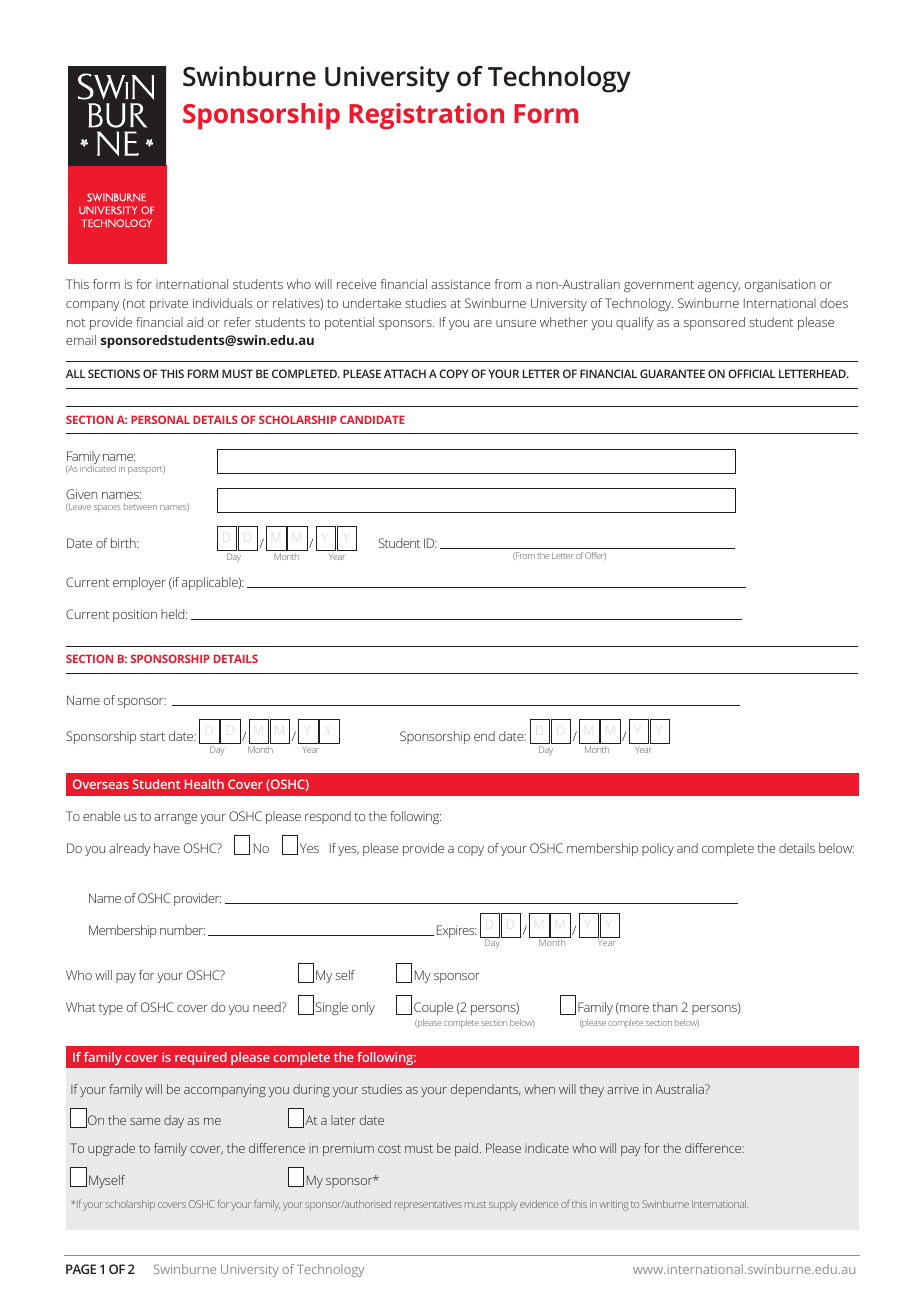 Image resolution: width=924 pixels, height=1308 pixels. What do you see at coordinates (81, 1269) in the image?
I see `PAGE` at bounding box center [81, 1269].
